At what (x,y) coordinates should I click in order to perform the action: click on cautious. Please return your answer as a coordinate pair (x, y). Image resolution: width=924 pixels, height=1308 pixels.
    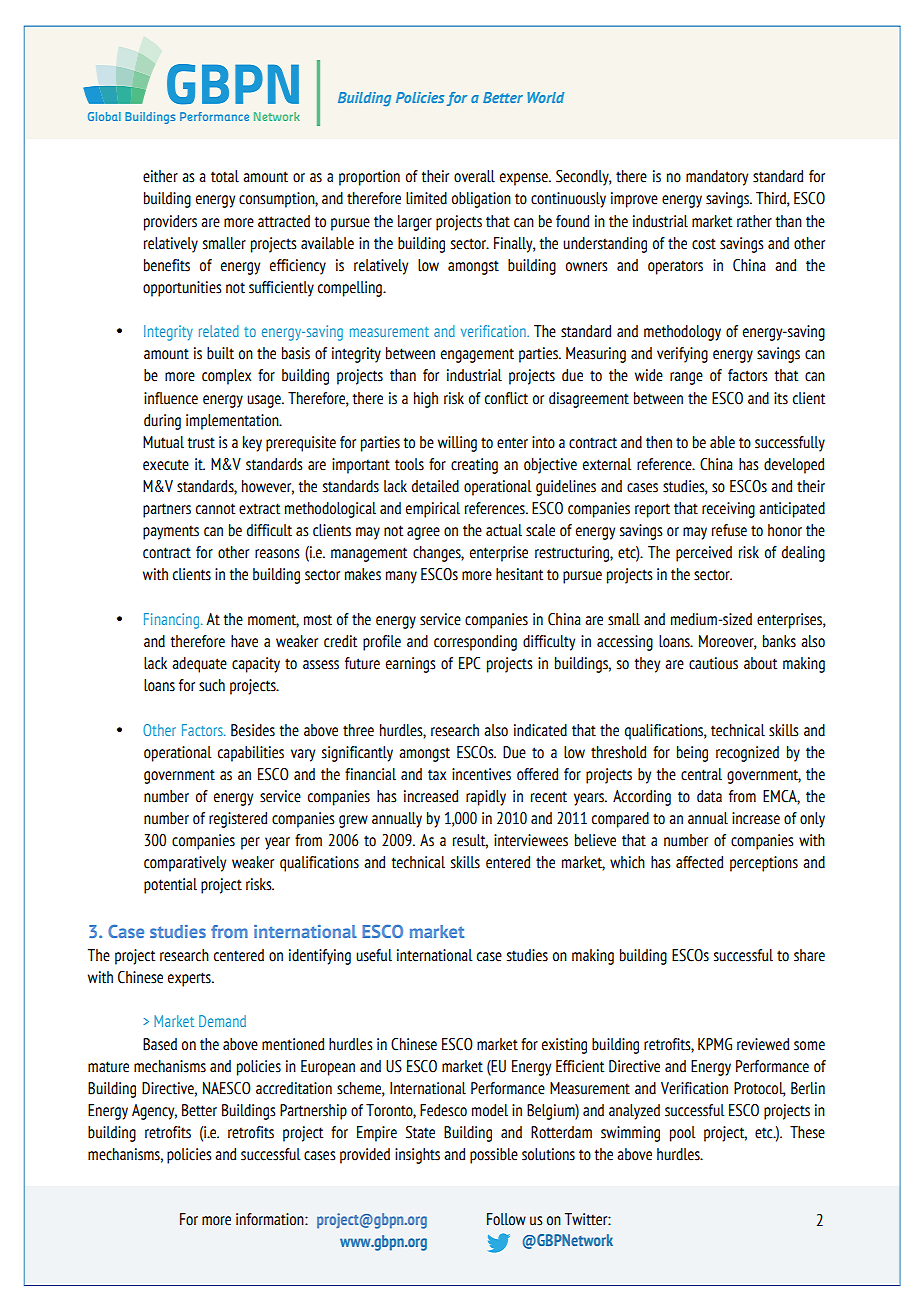
    Looking at the image, I should click on (713, 663).
